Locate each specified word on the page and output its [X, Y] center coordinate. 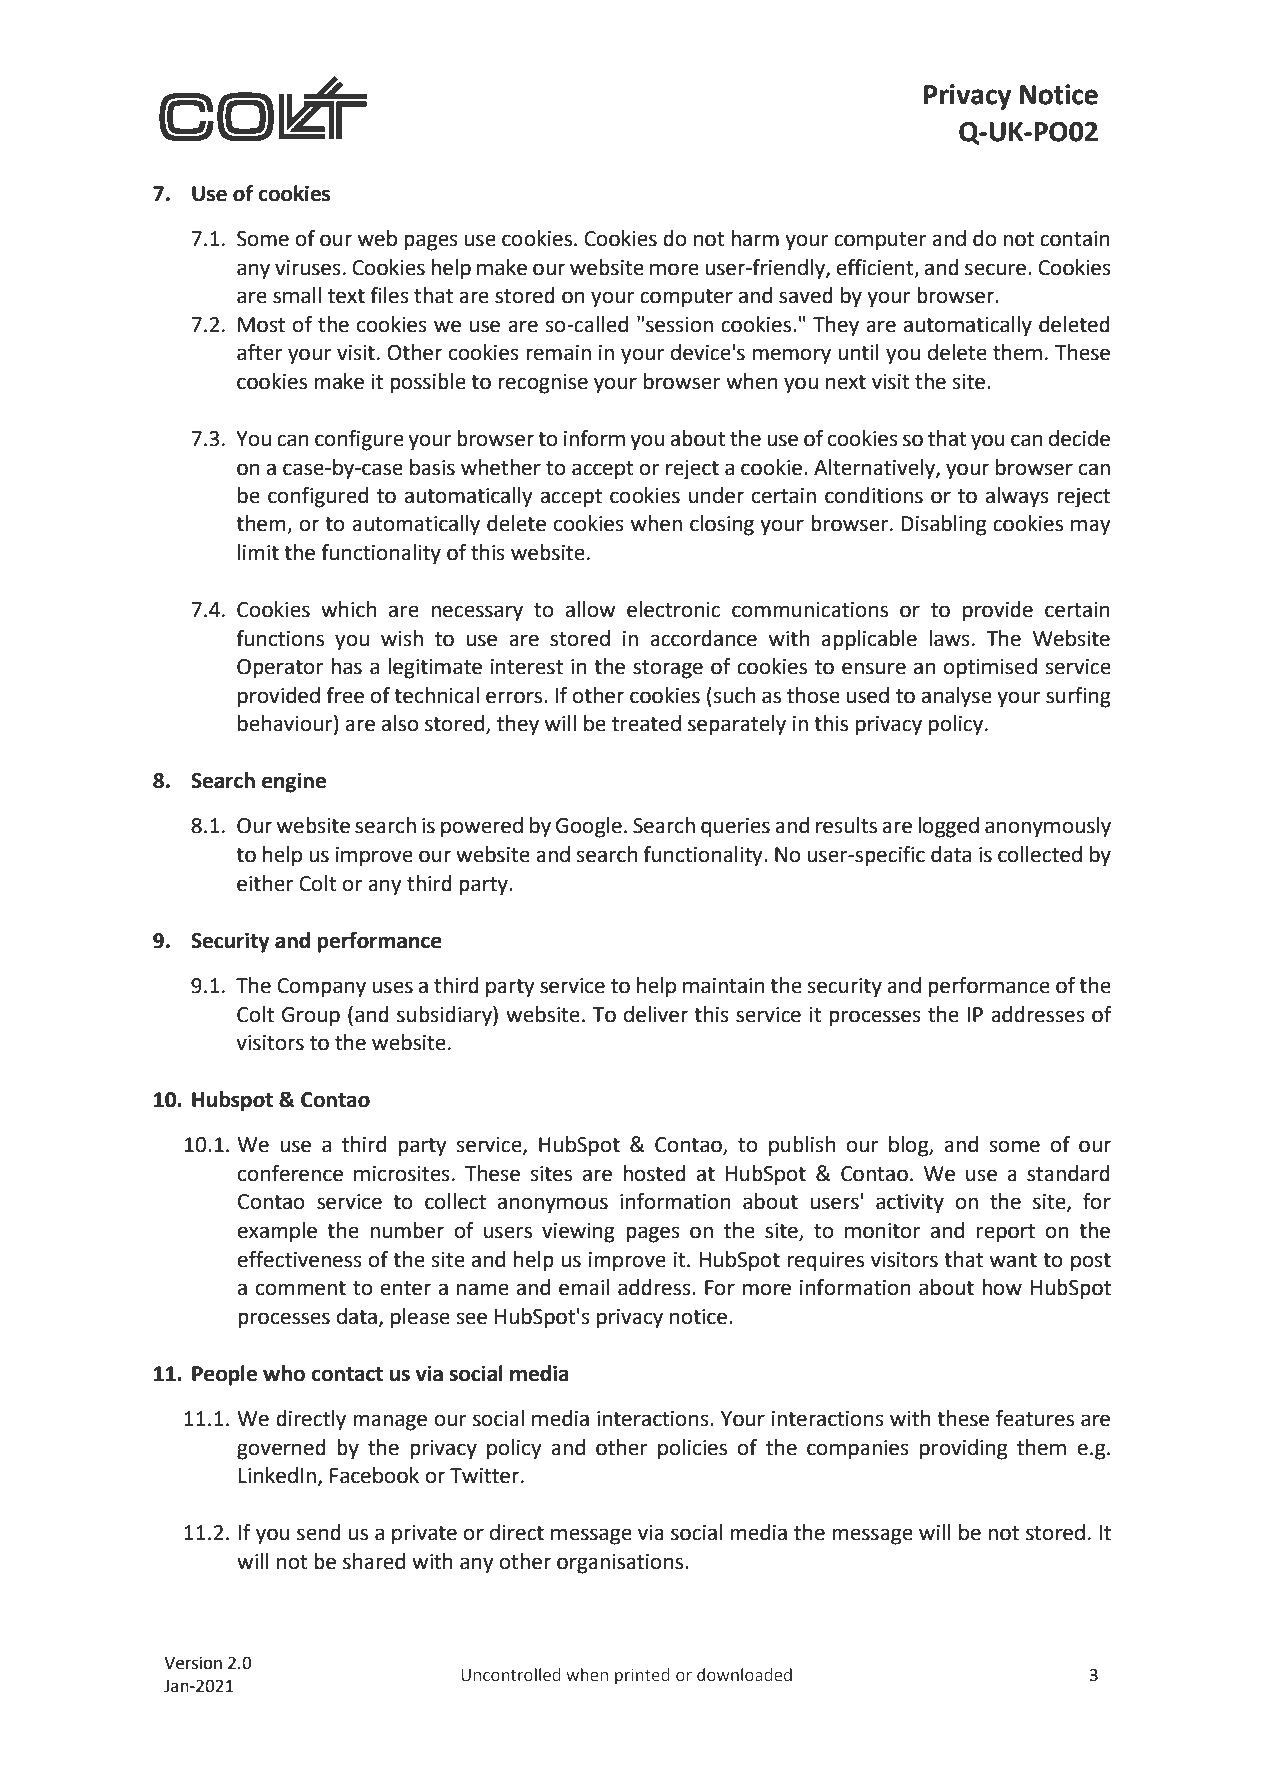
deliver [656, 1014]
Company [321, 988]
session [679, 325]
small [297, 295]
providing [963, 1449]
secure [997, 269]
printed [642, 1676]
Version [193, 1663]
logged [948, 827]
